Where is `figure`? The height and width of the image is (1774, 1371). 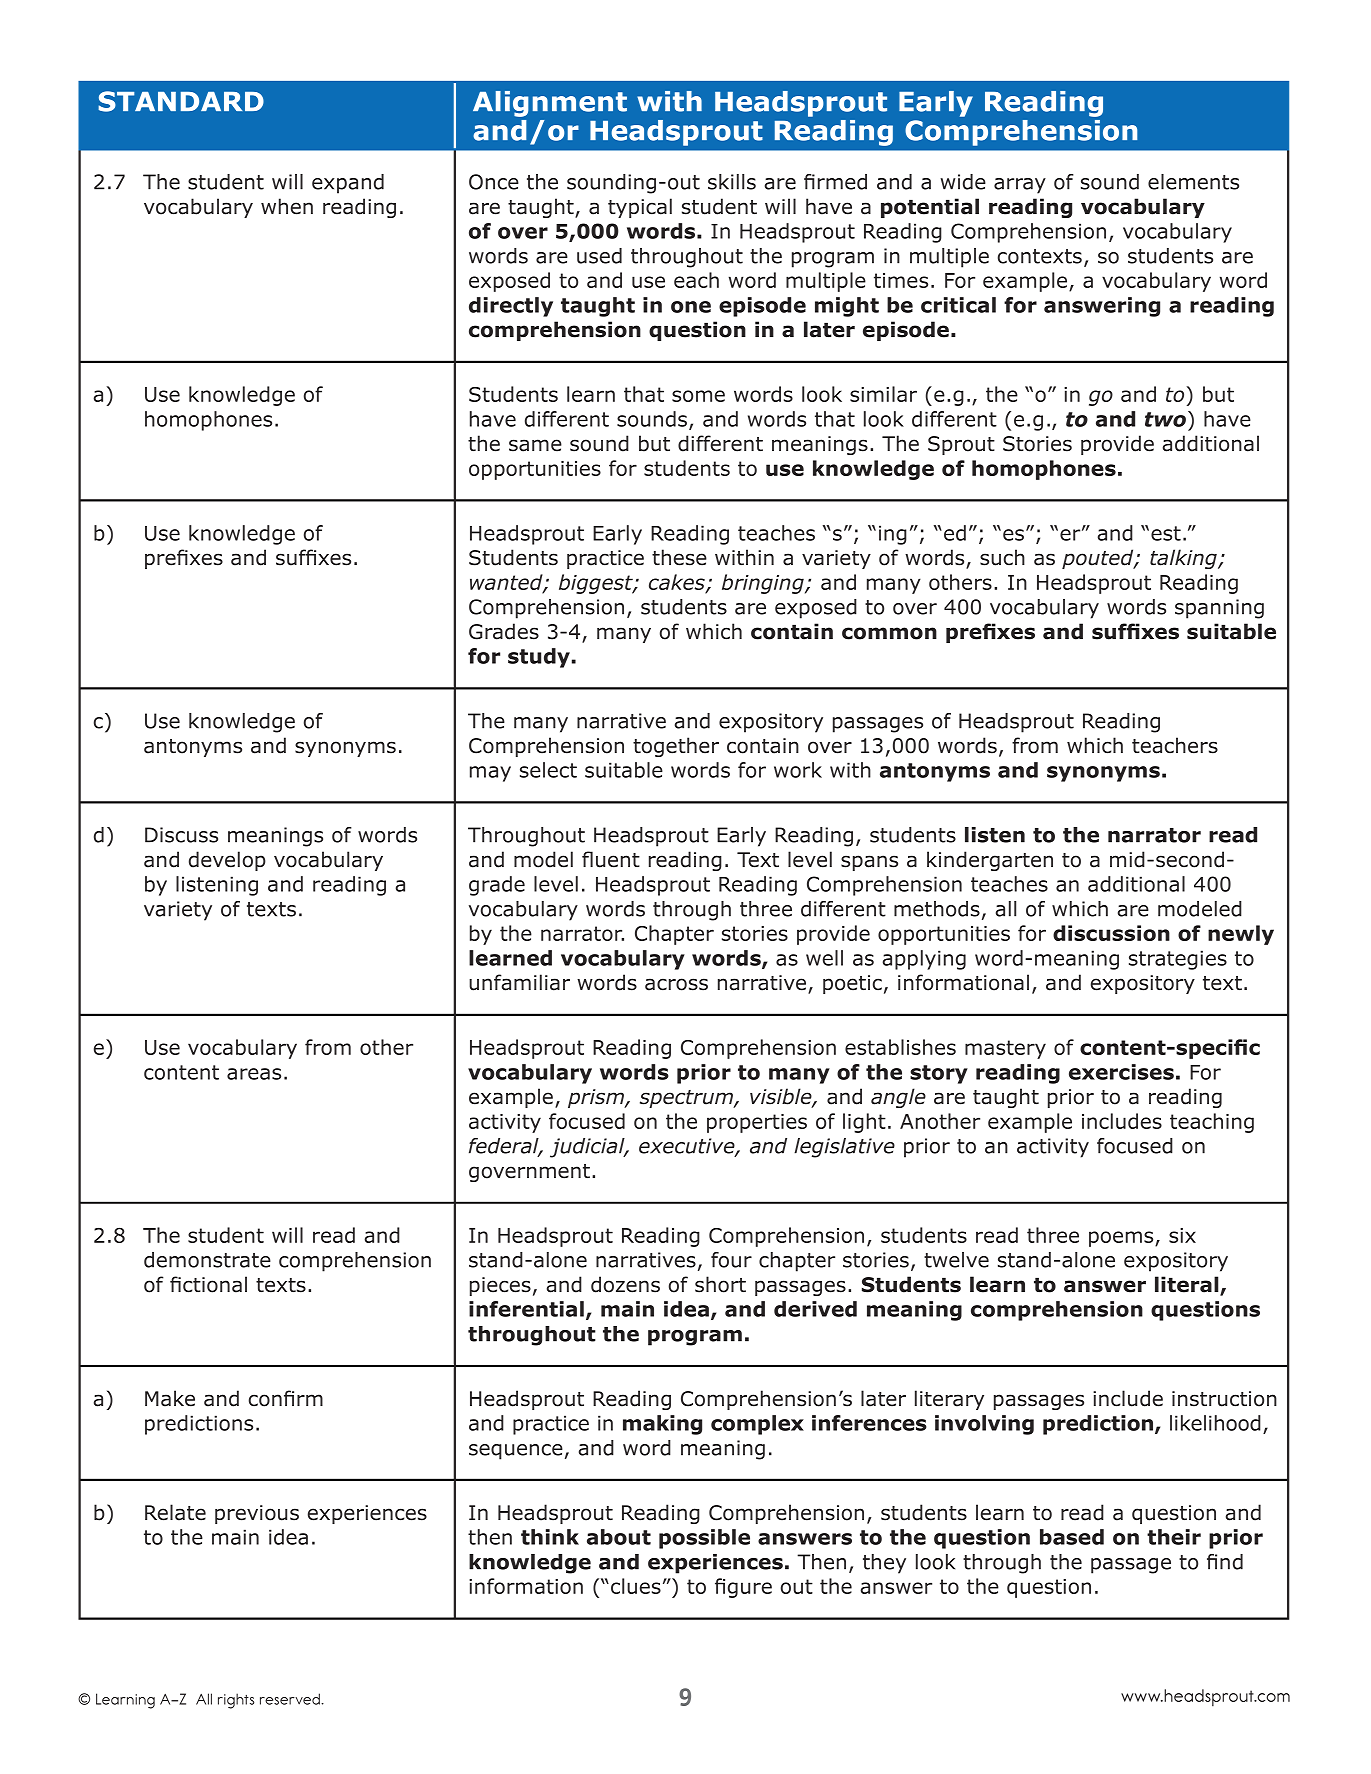
figure is located at coordinates (743, 1588).
